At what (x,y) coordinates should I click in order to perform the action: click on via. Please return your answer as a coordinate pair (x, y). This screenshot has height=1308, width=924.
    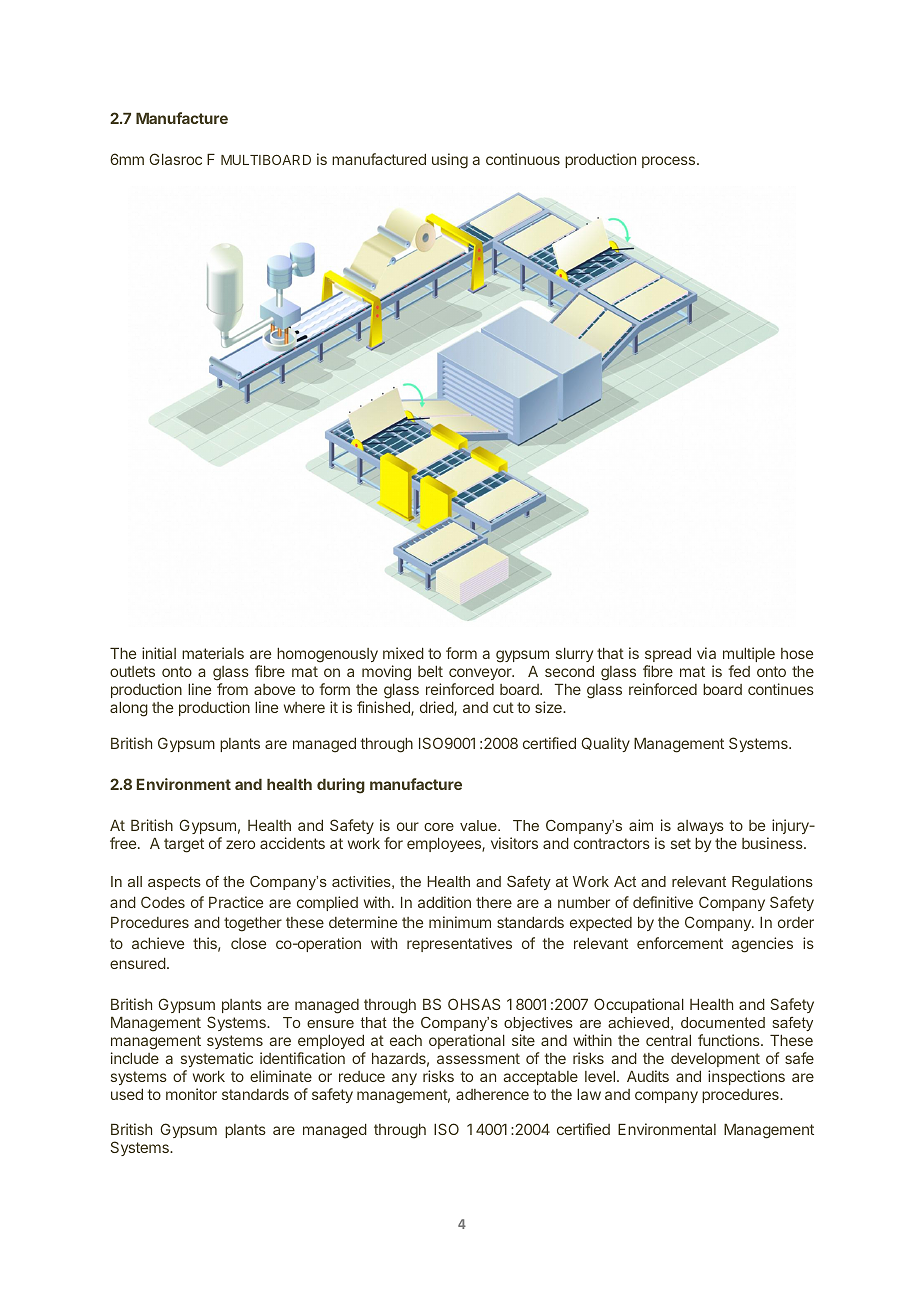
    Looking at the image, I should click on (706, 653).
